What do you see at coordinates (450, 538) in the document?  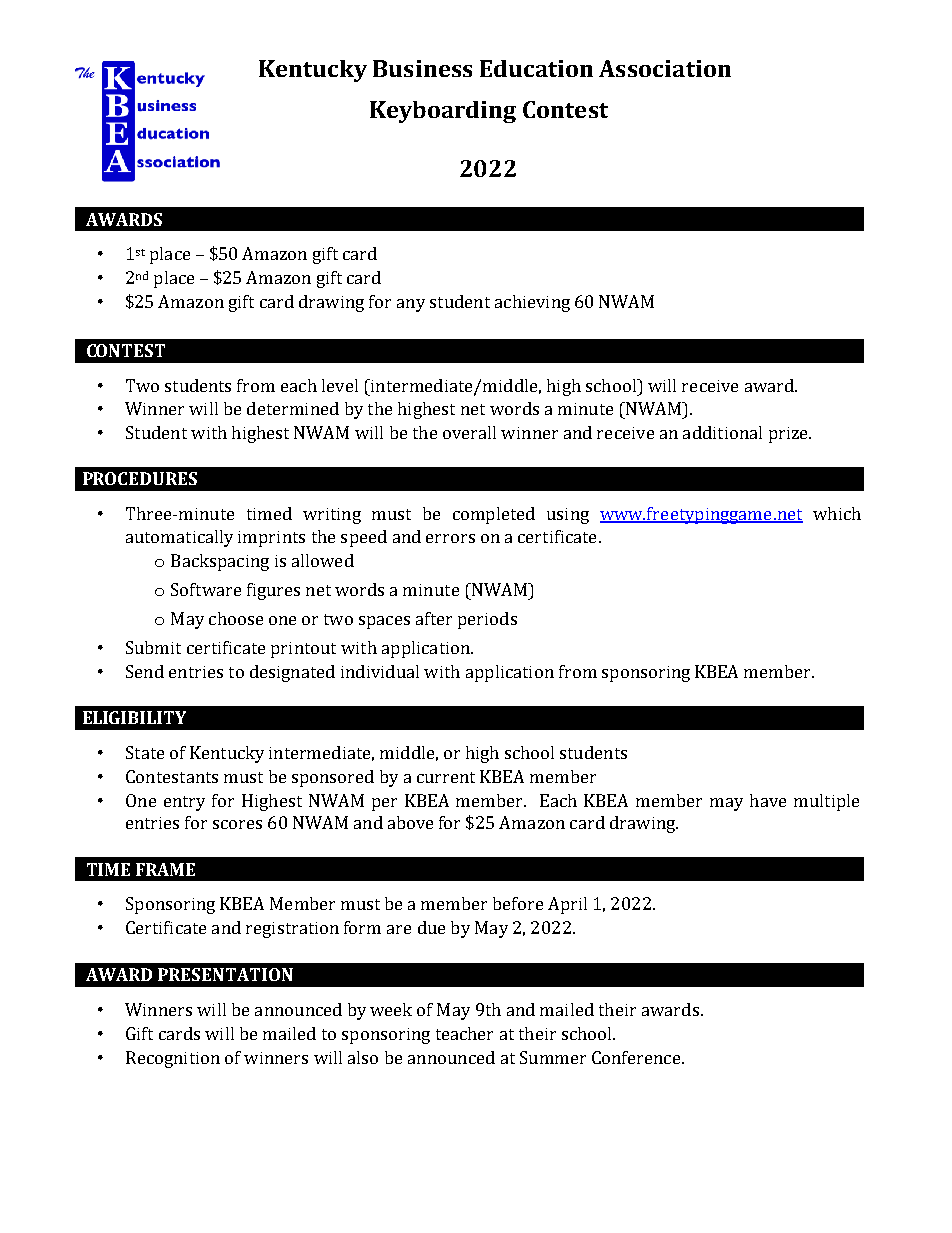 I see `errors` at bounding box center [450, 538].
